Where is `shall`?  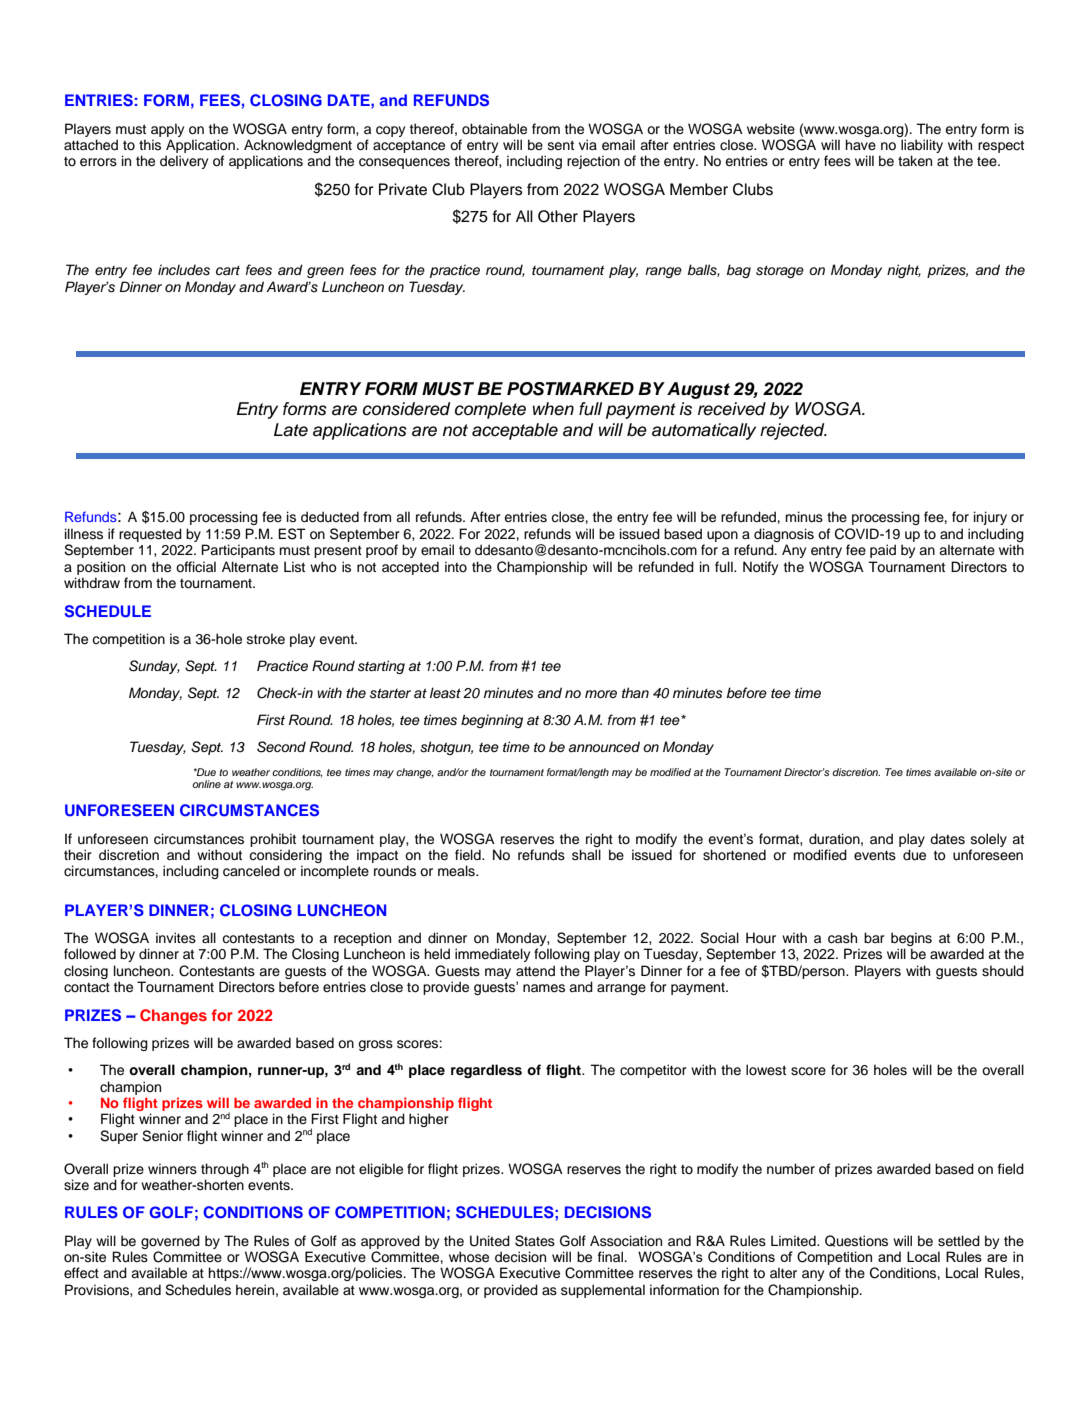
shall is located at coordinates (586, 855).
